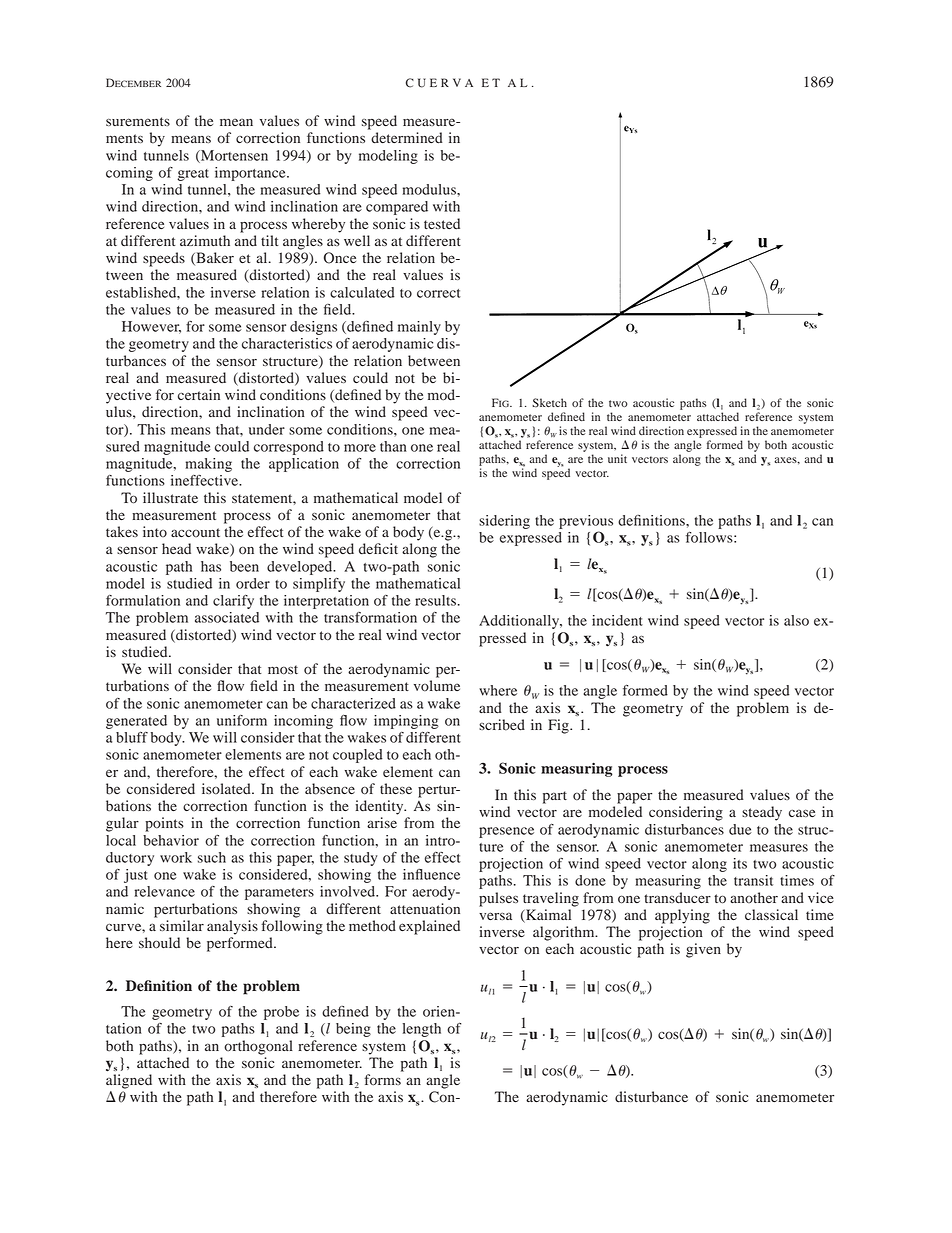 The image size is (952, 1233). I want to click on great, so click(193, 175).
